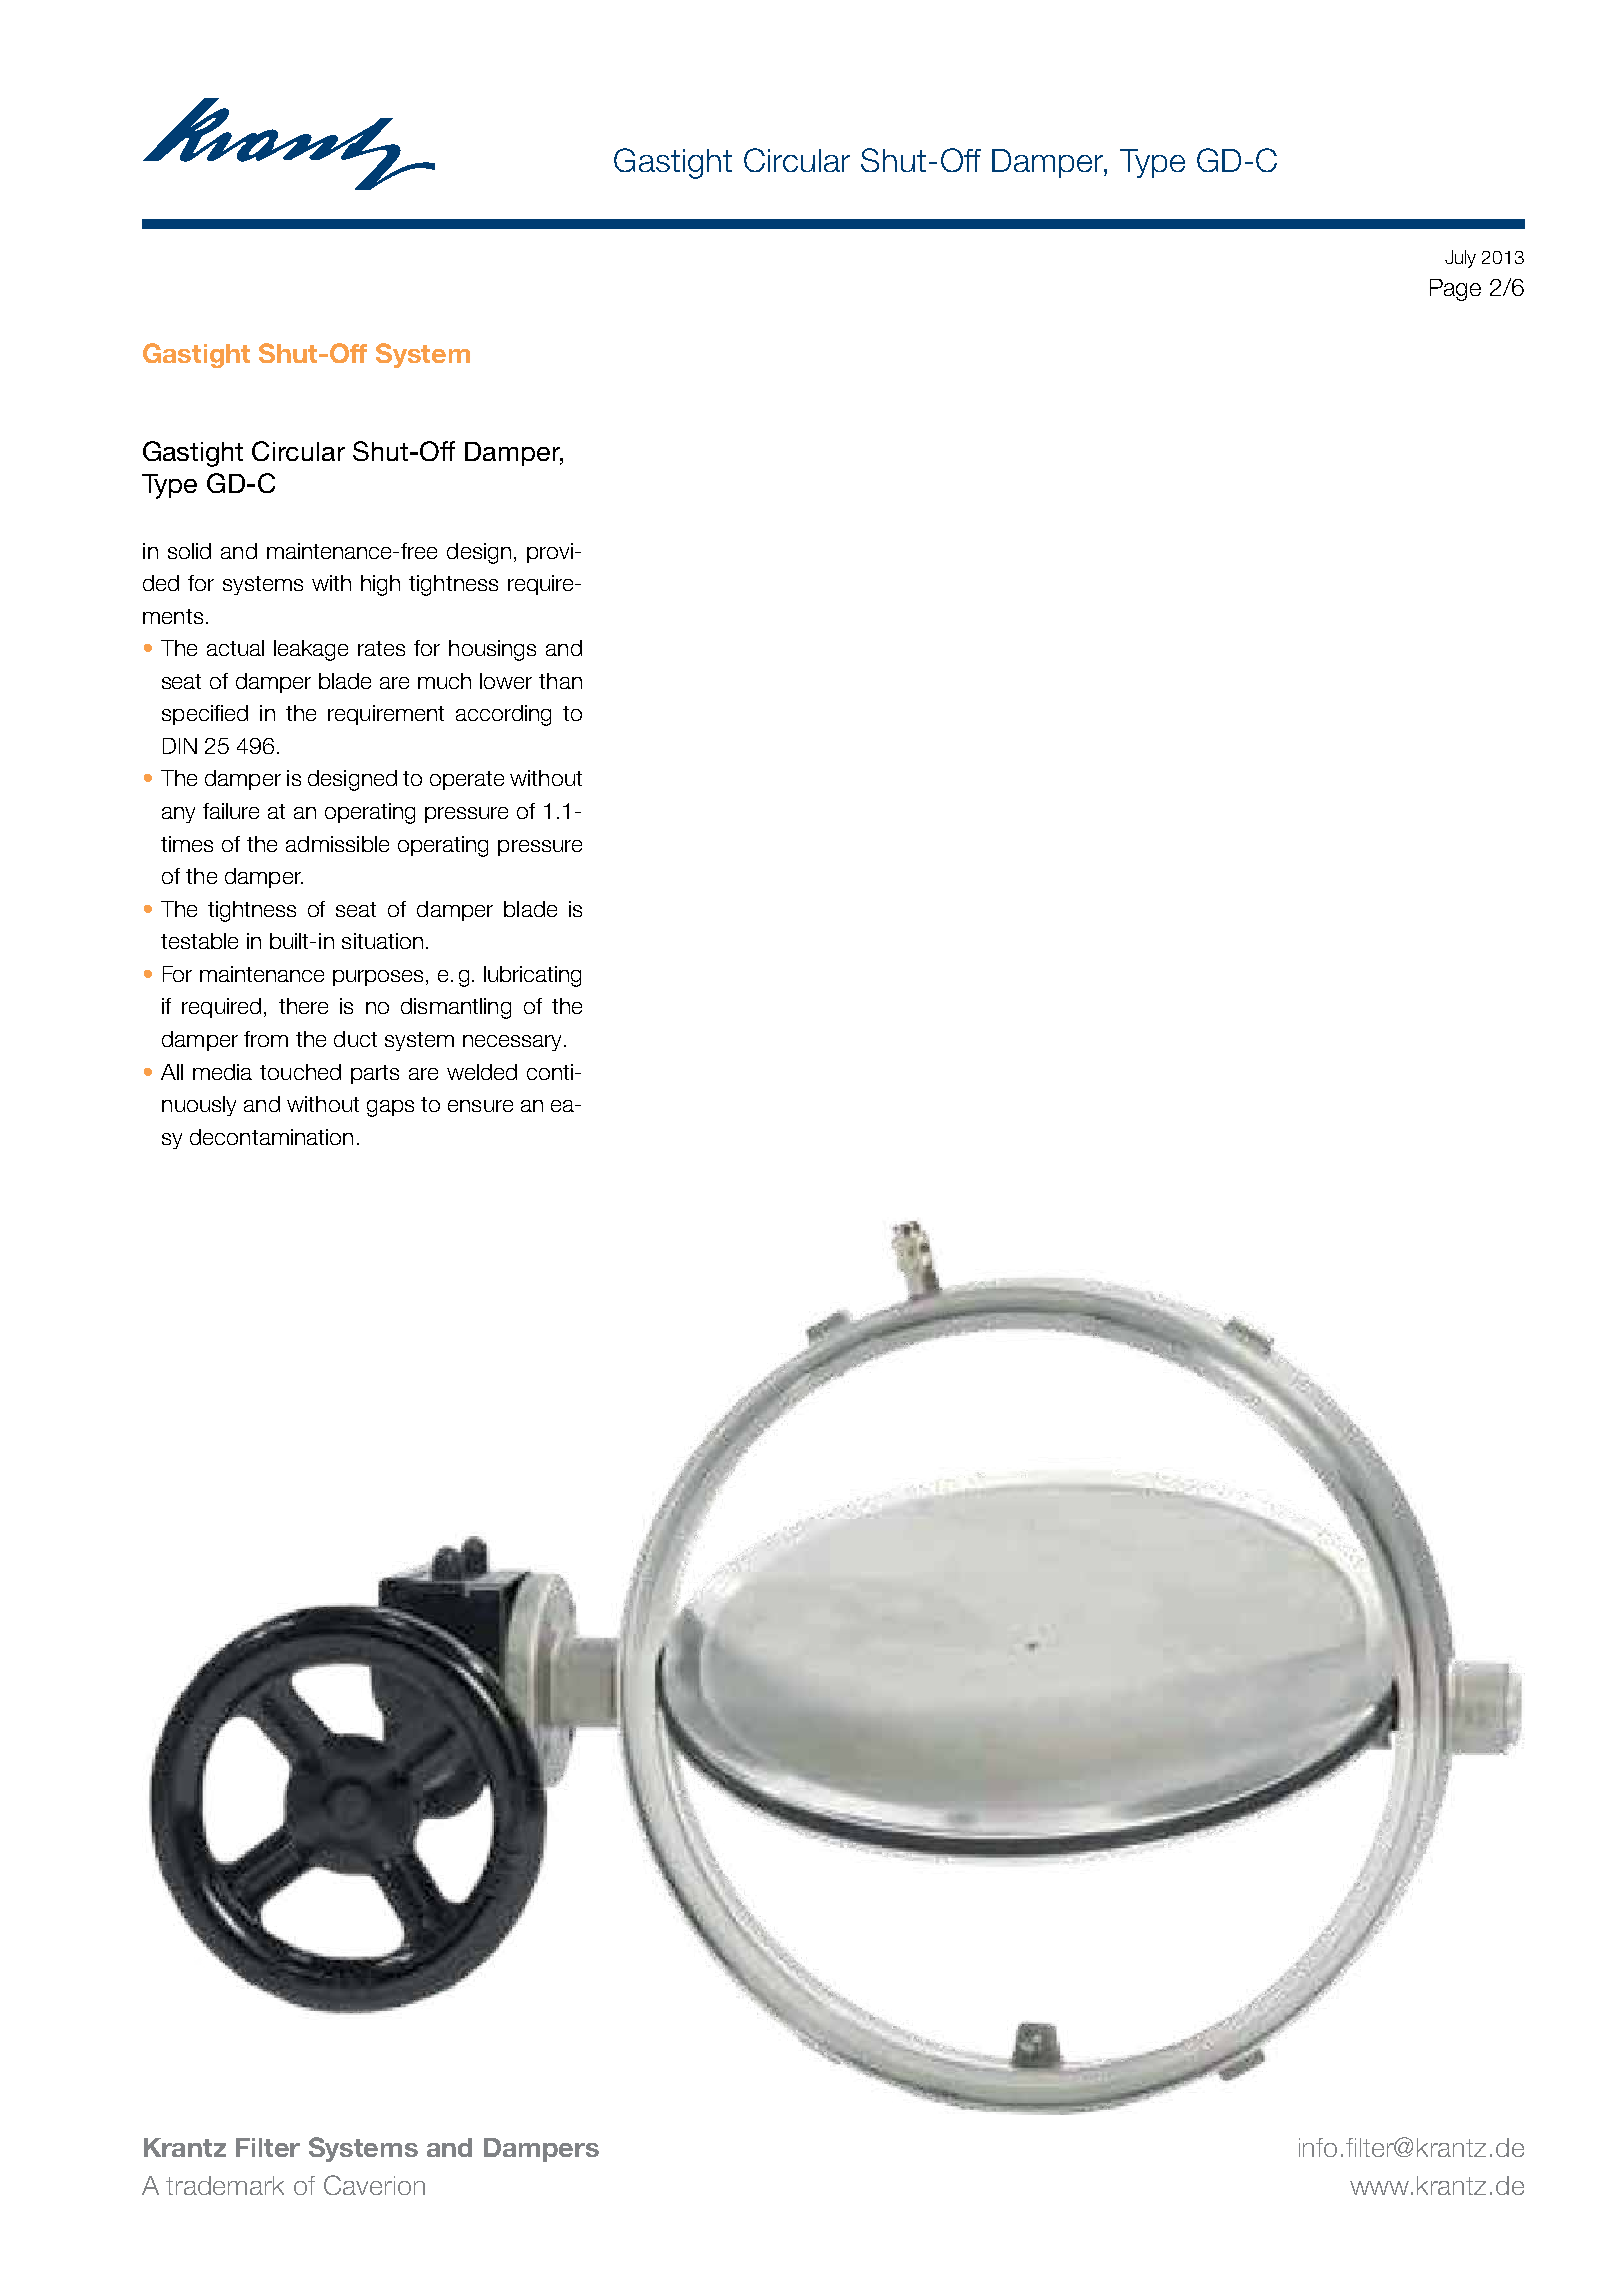  I want to click on solid, so click(189, 551).
